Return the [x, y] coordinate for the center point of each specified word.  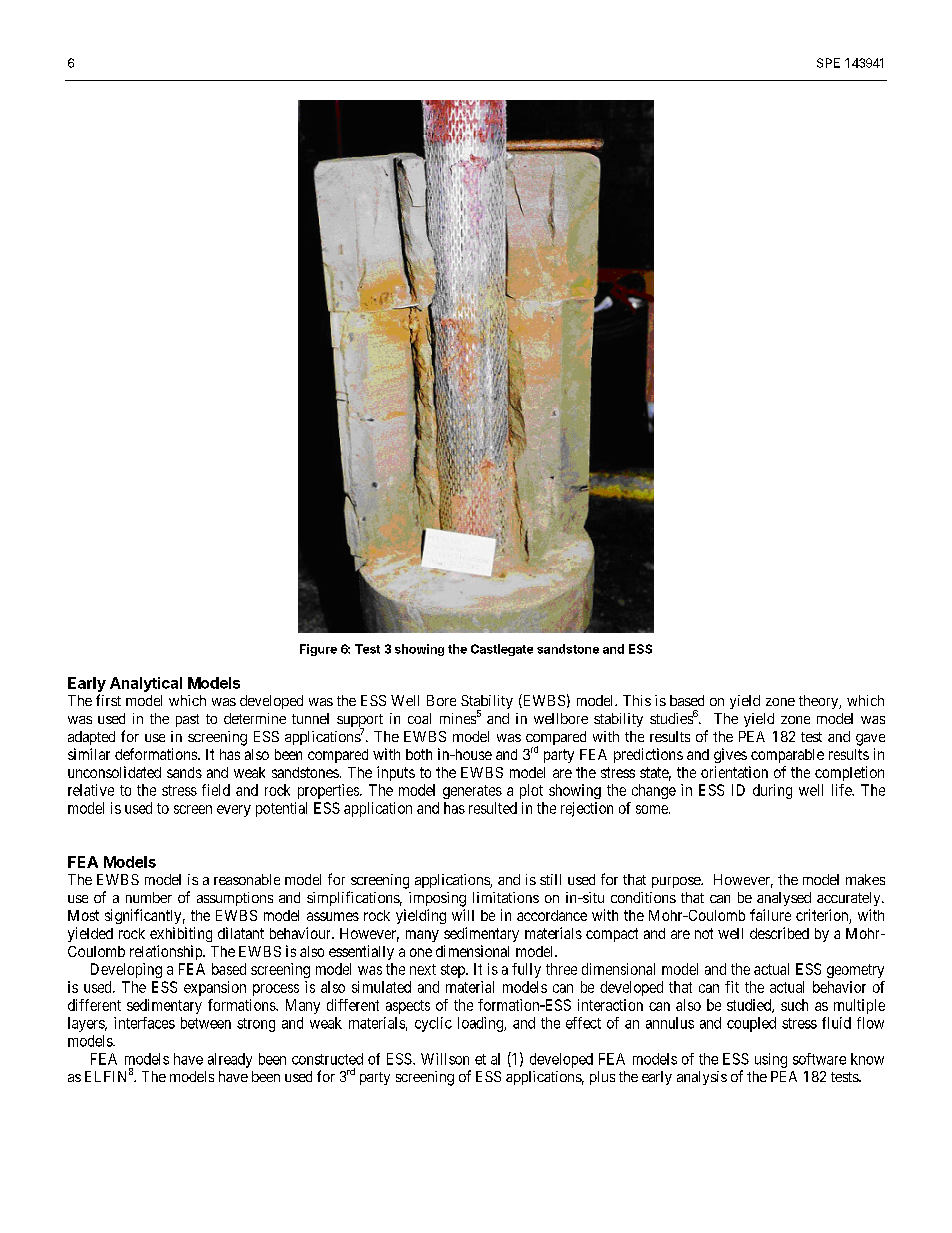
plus [602, 1078]
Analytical [146, 684]
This [637, 700]
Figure [318, 650]
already [230, 1060]
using [771, 1060]
